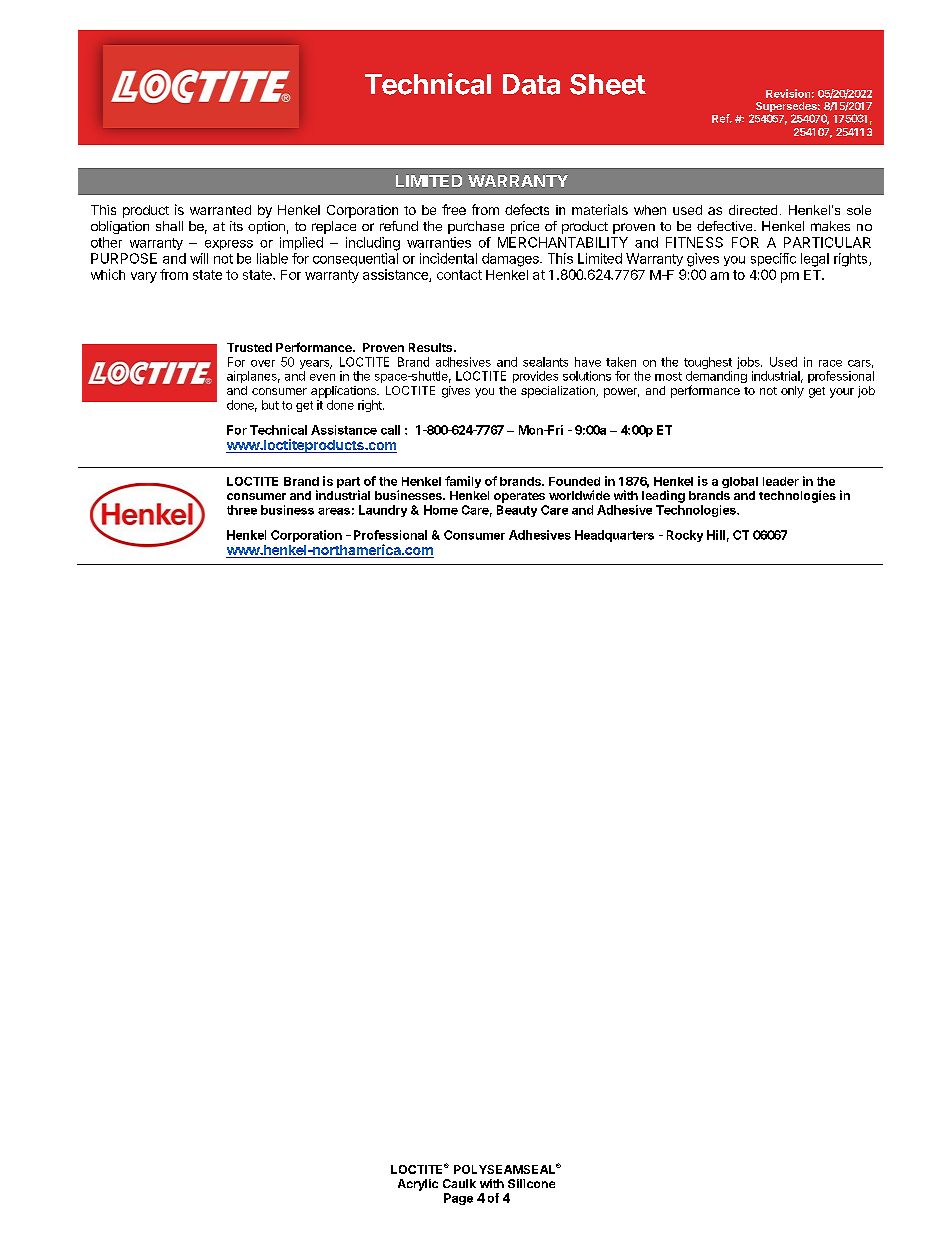 The width and height of the page is (952, 1233). What do you see at coordinates (716, 535) in the page?
I see `Hill` at bounding box center [716, 535].
